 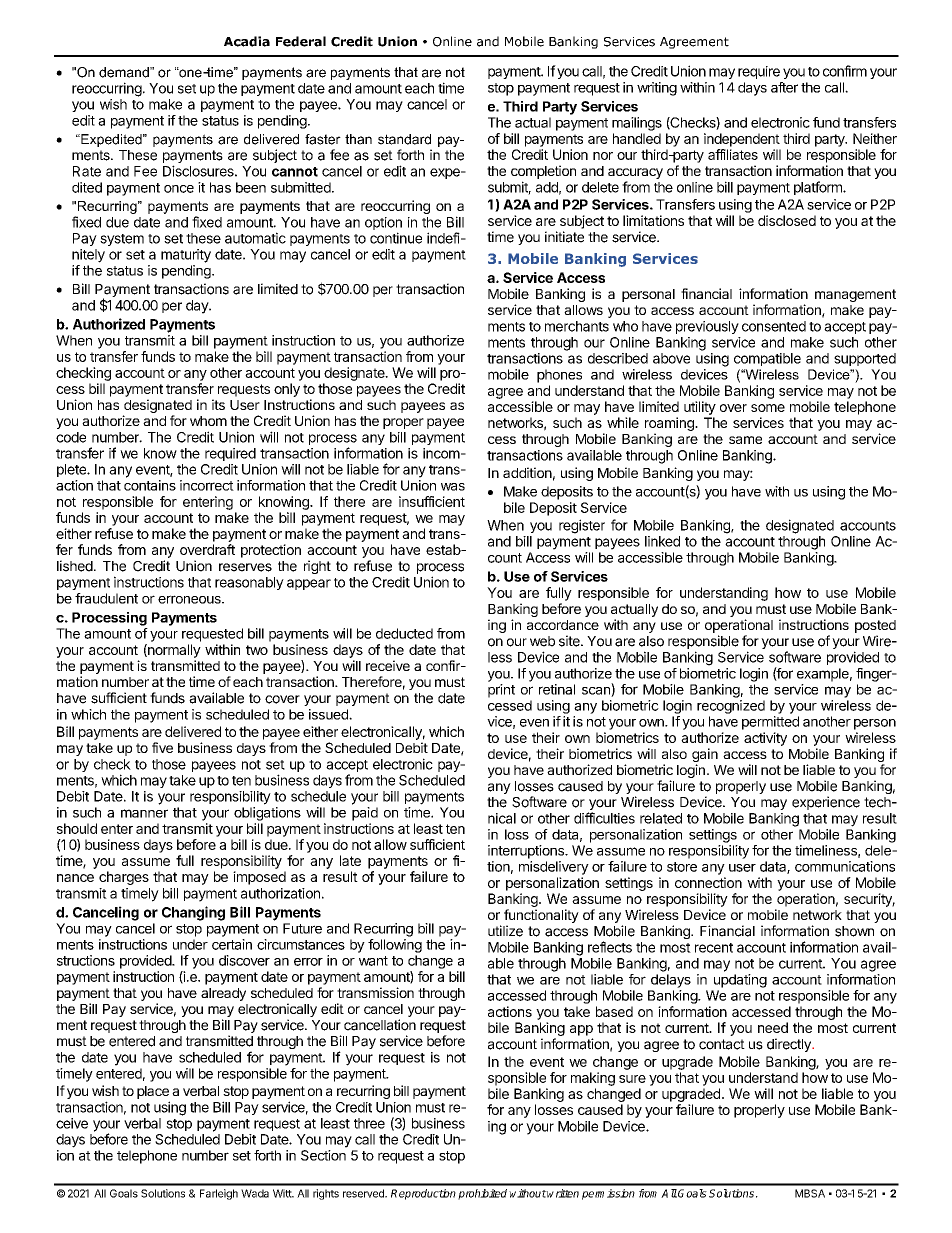 I want to click on after, so click(x=784, y=87).
